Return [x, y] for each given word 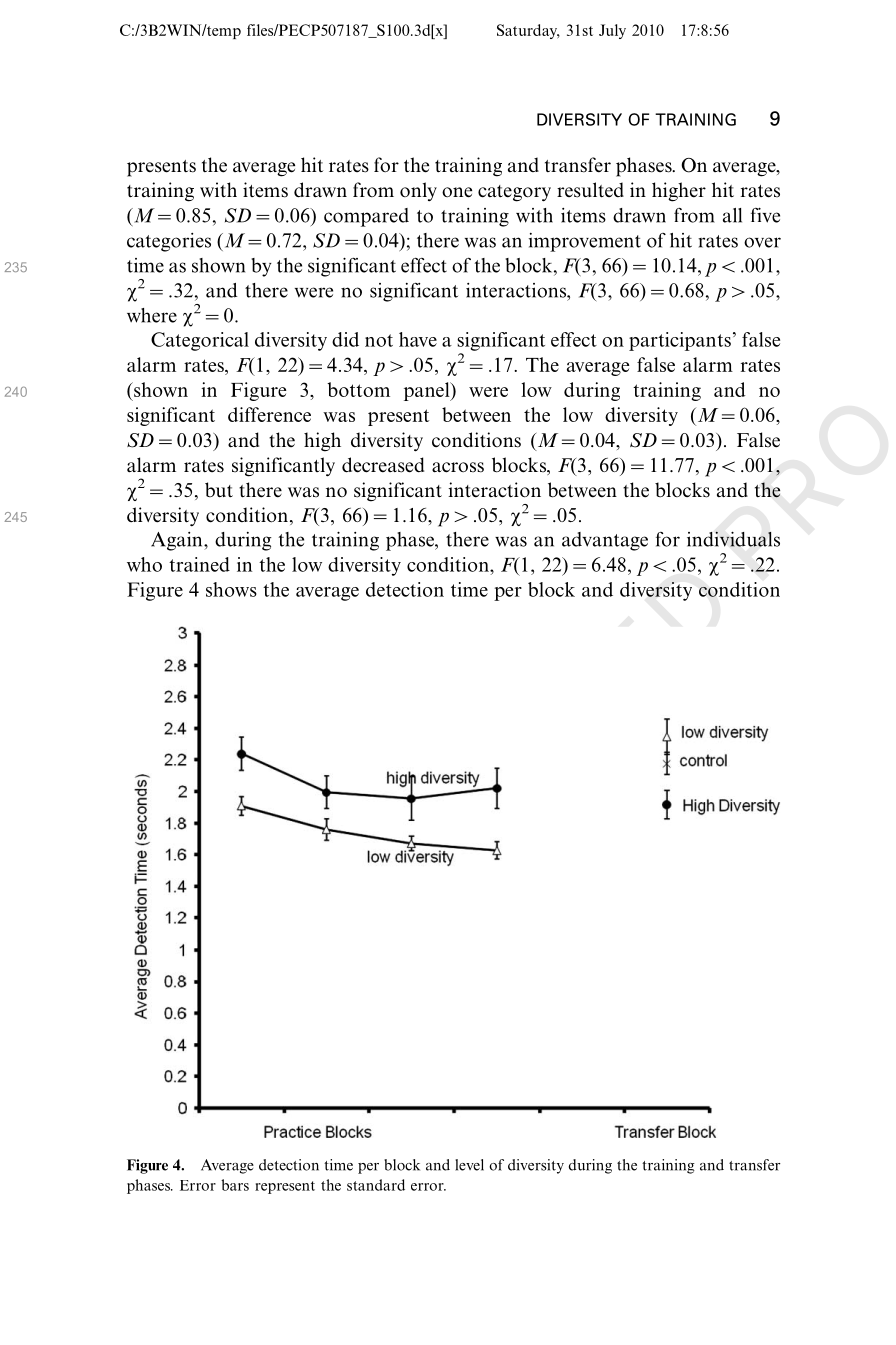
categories [169, 242]
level [469, 1165]
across [458, 467]
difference [269, 414]
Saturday [528, 31]
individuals [733, 539]
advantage [605, 541]
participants [680, 341]
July [612, 31]
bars [235, 1185]
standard [376, 1185]
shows [231, 589]
